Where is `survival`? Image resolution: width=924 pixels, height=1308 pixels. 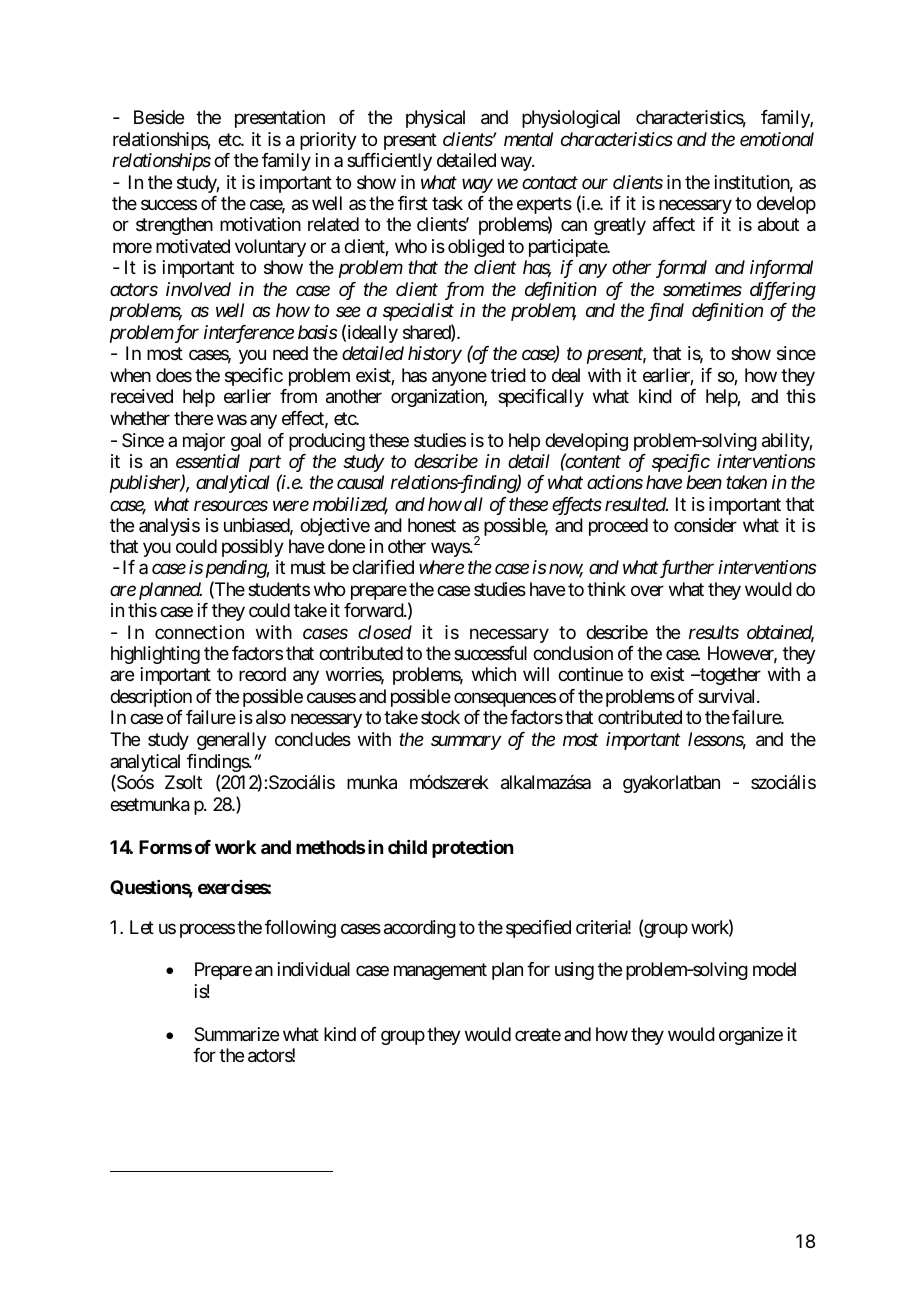 survival is located at coordinates (728, 696).
